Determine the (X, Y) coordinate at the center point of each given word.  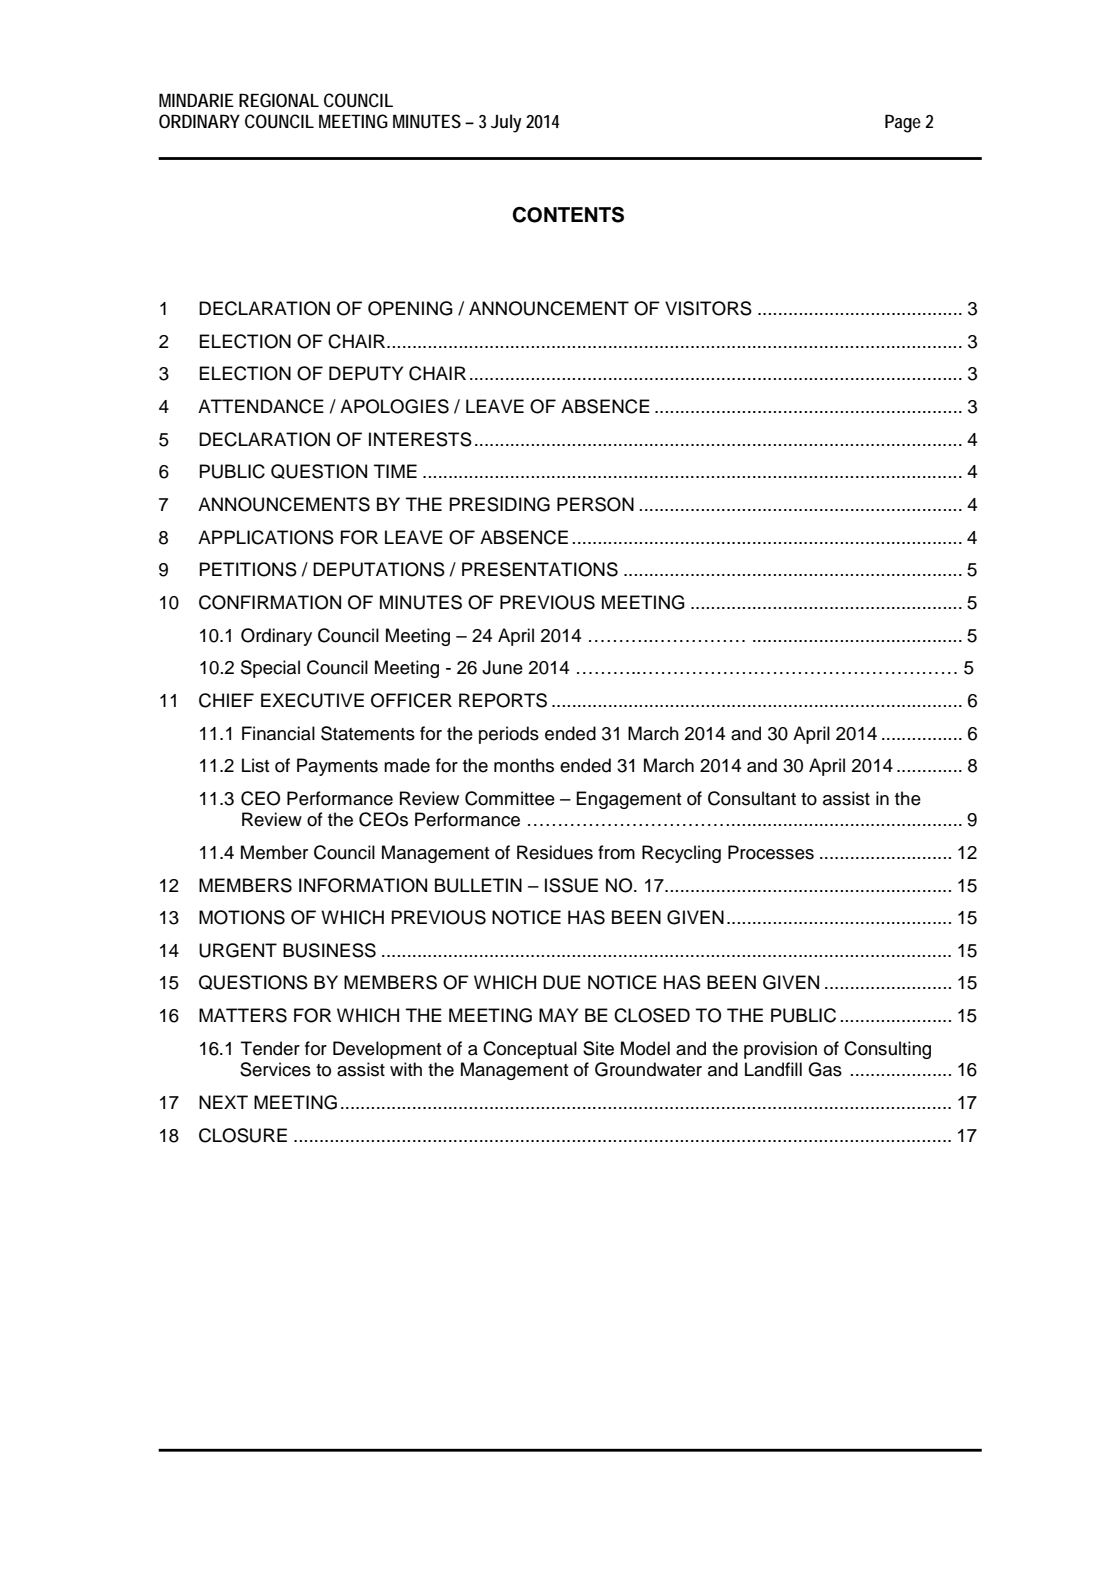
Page (903, 123)
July (506, 123)
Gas (825, 1069)
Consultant (752, 798)
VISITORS (708, 308)
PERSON (595, 504)
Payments (337, 767)
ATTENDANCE (261, 406)
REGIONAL (279, 100)
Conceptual (530, 1050)
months (524, 765)
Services (275, 1069)
